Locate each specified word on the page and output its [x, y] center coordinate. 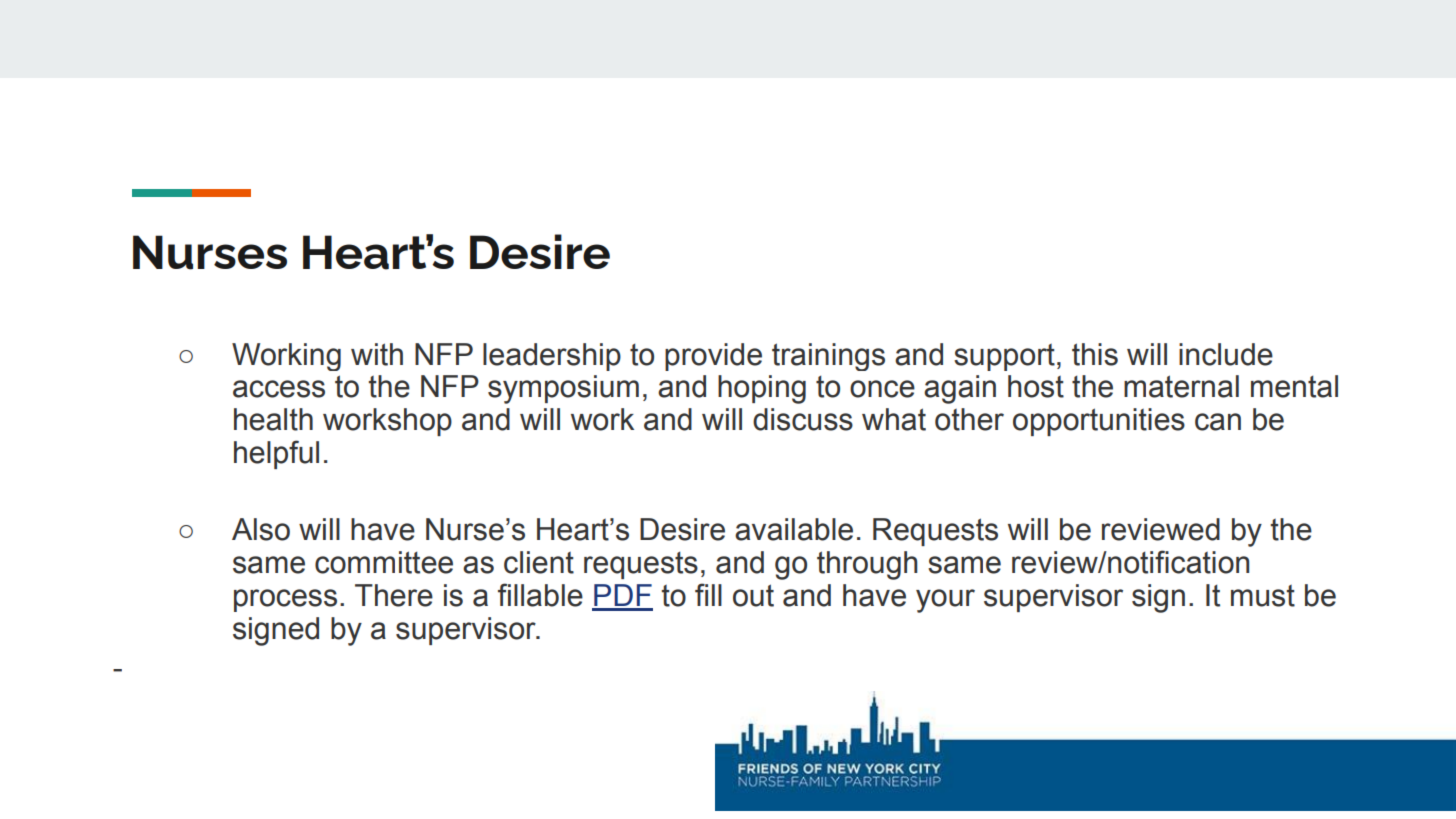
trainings [828, 357]
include [1226, 354]
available [794, 529]
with [377, 354]
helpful [276, 454]
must [1263, 596]
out [753, 595]
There [394, 595]
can [1218, 422]
